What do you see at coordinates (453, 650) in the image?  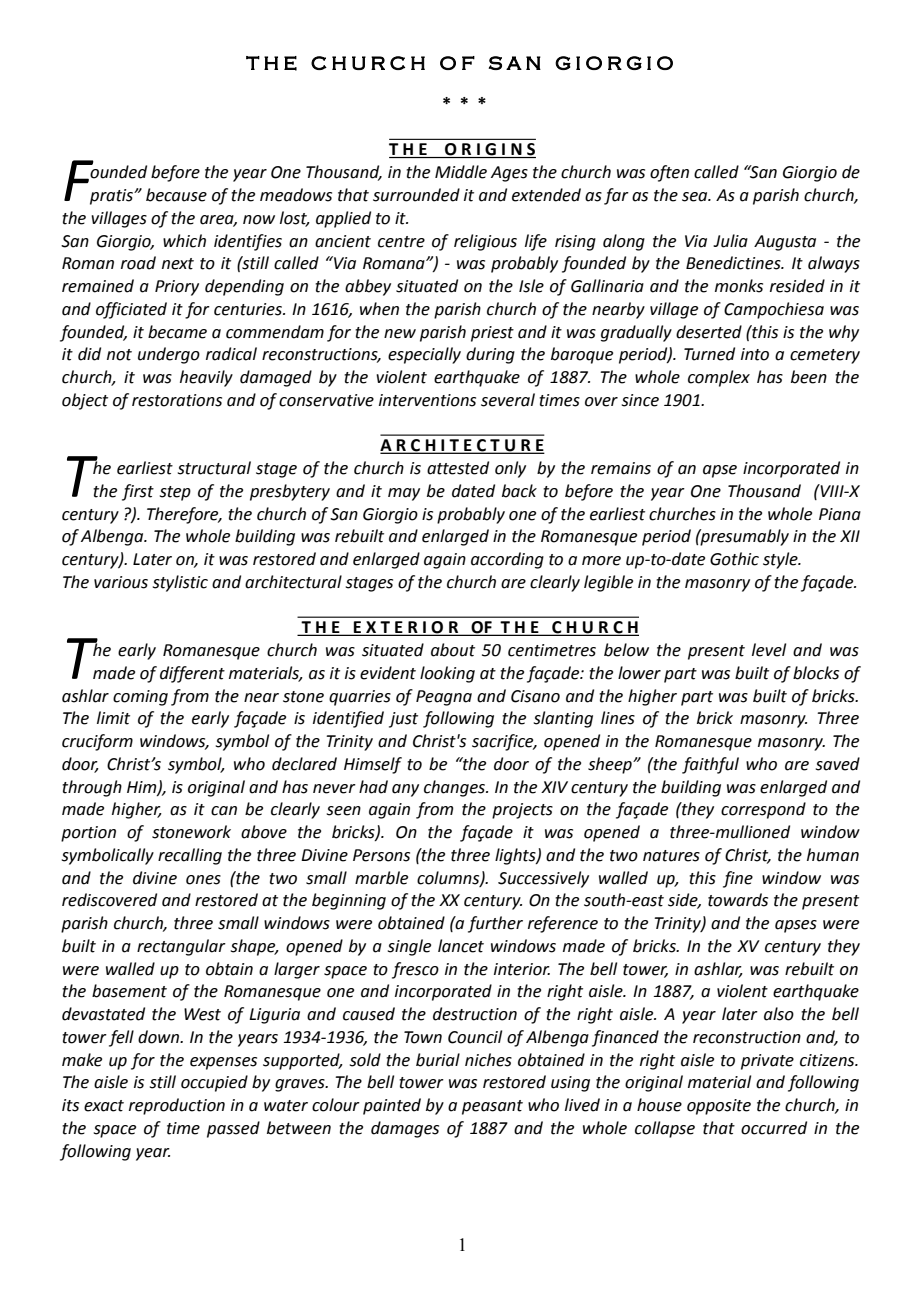 I see `about` at bounding box center [453, 650].
